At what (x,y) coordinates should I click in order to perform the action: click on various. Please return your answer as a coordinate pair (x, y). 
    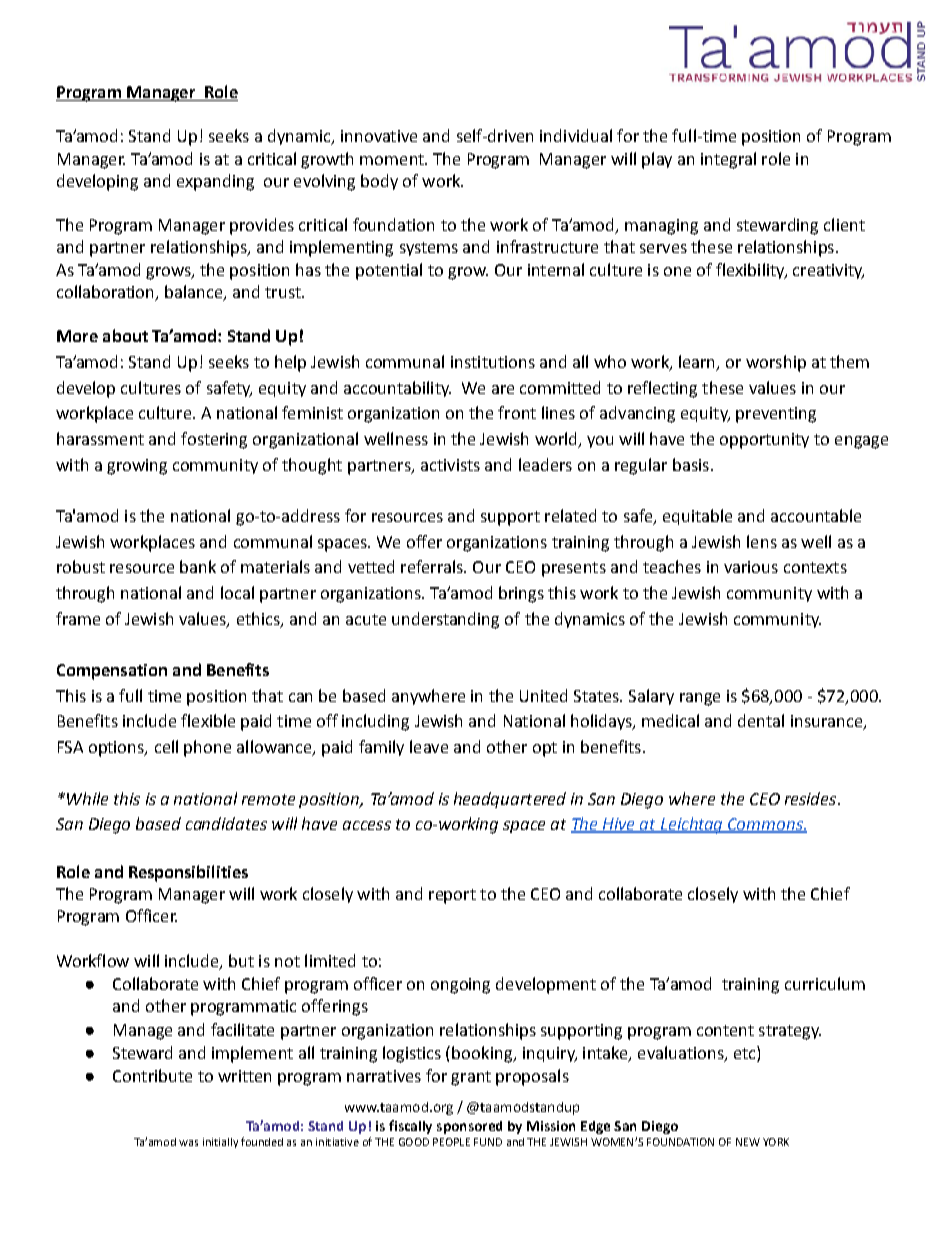
    Looking at the image, I should click on (751, 567).
